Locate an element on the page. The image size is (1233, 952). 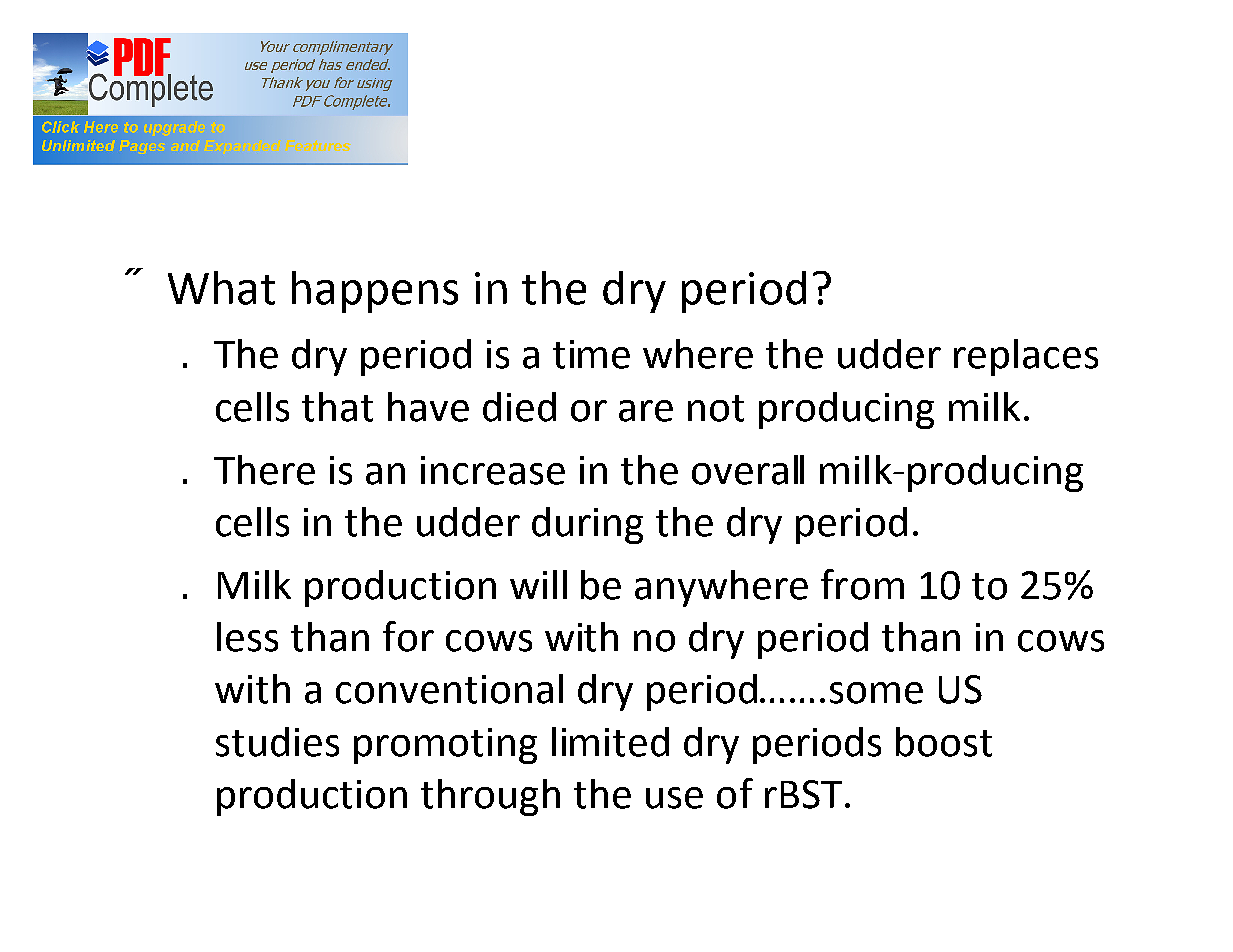
are is located at coordinates (646, 411).
